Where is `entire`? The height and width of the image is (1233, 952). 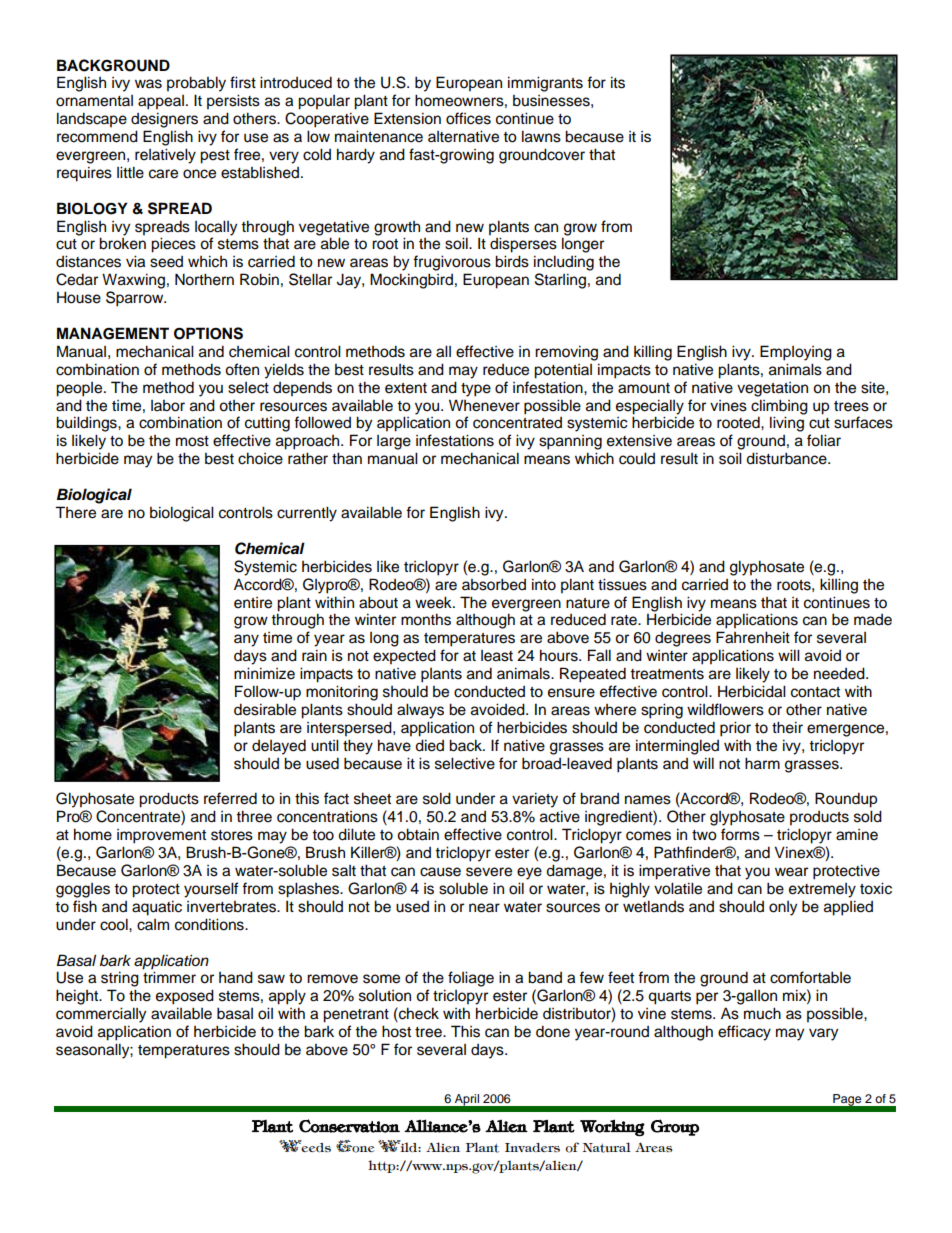 entire is located at coordinates (253, 603).
